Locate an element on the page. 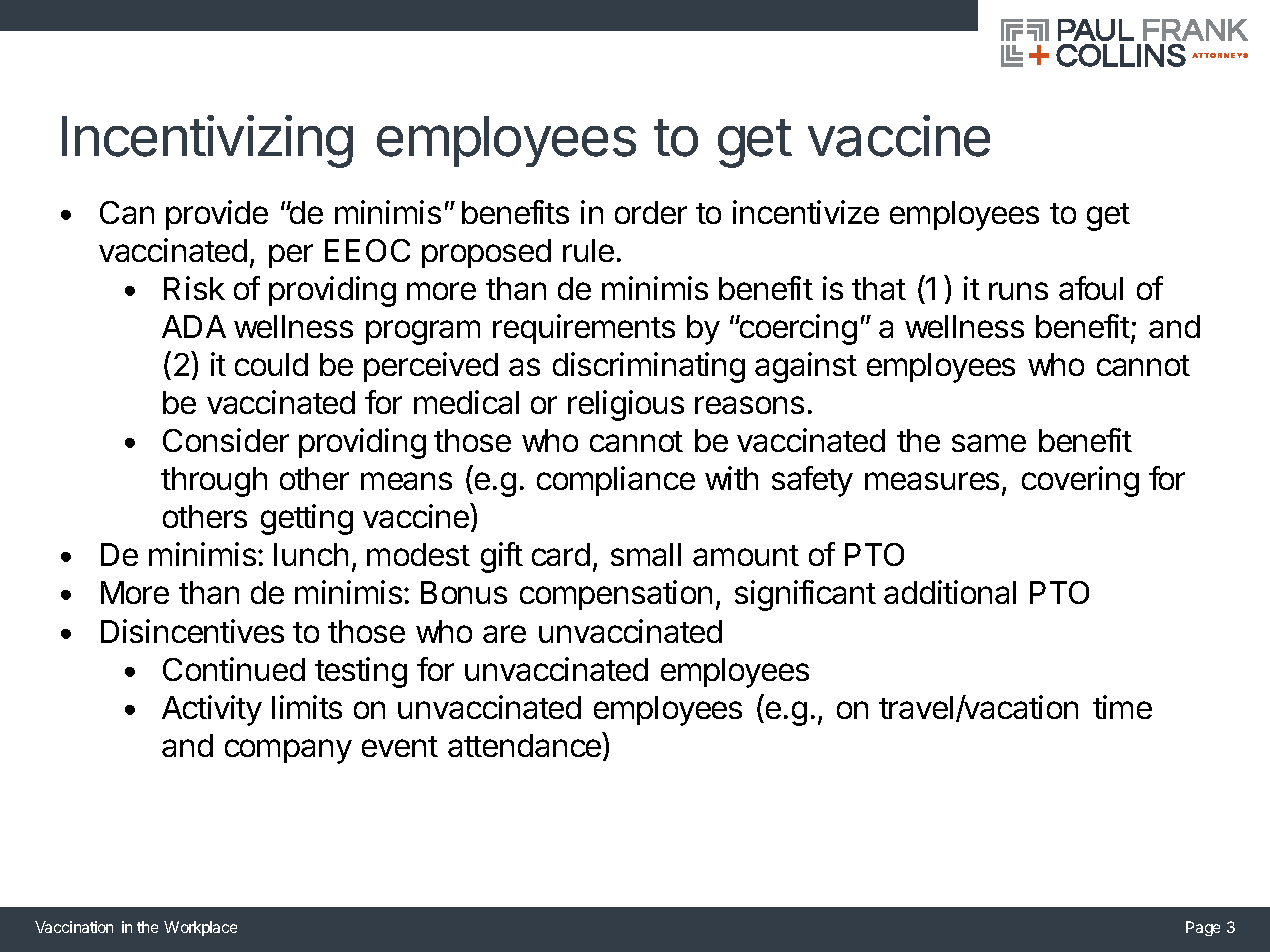  Incentivizing is located at coordinates (207, 141).
